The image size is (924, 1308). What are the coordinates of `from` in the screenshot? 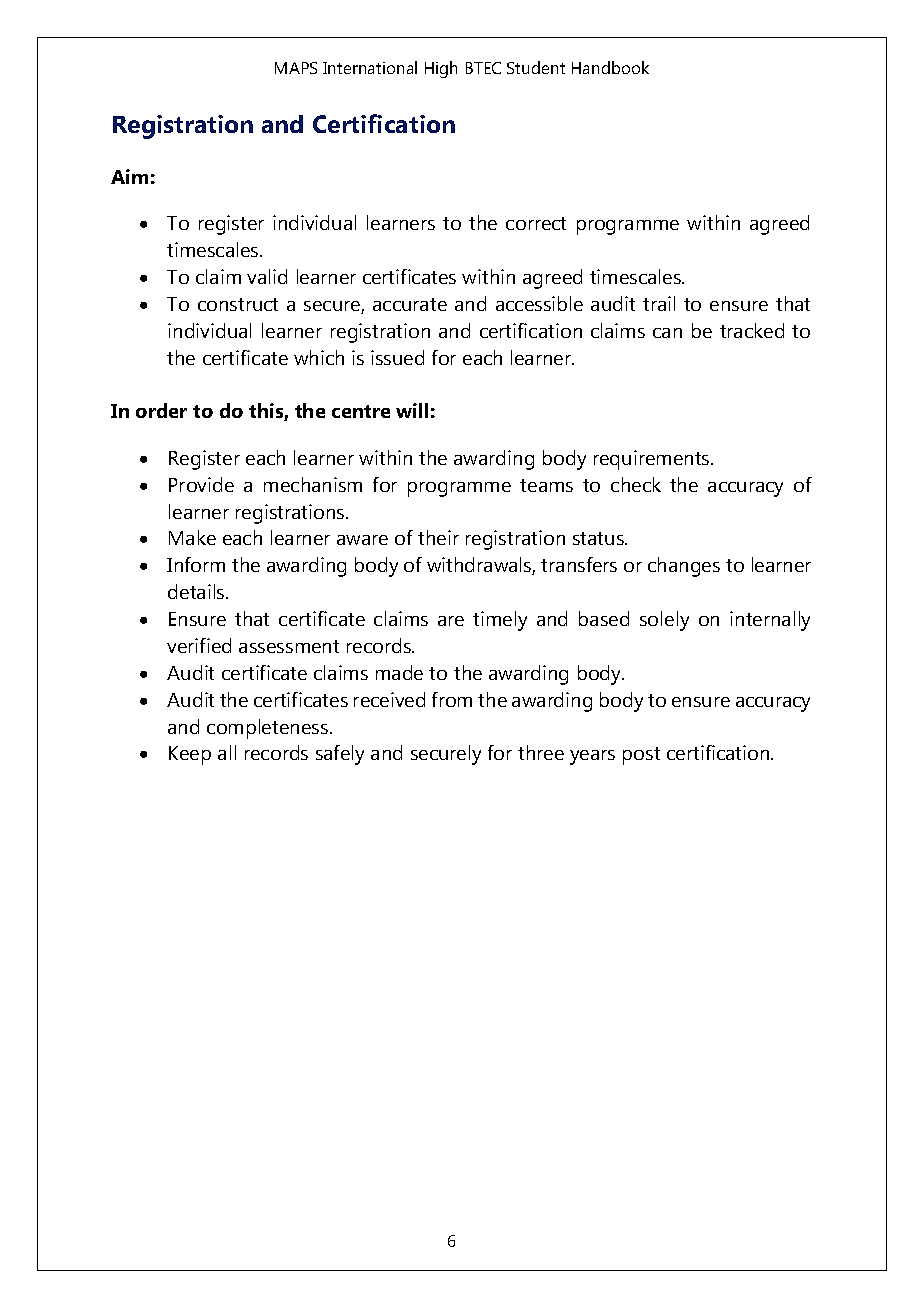 It's located at (452, 699).
